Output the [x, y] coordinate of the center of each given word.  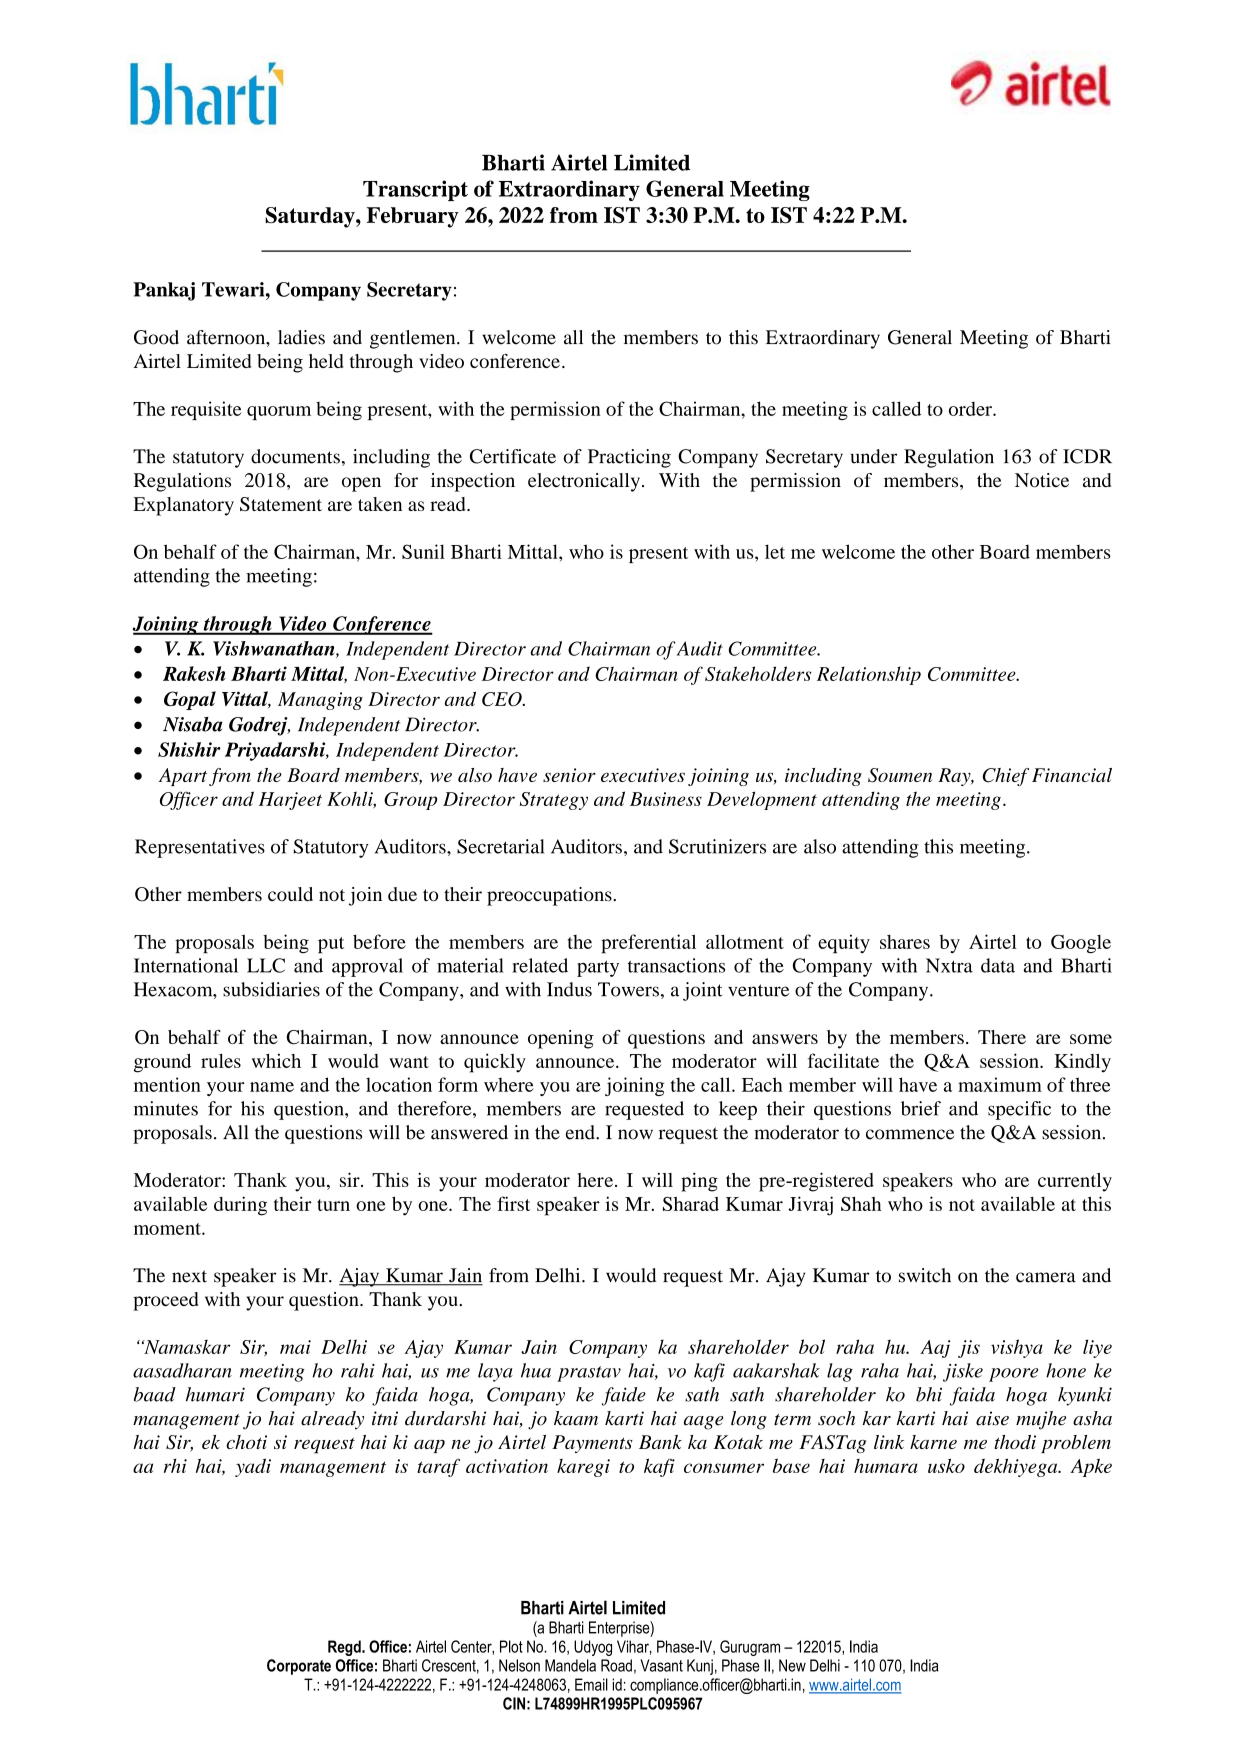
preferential [648, 943]
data [998, 965]
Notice [1042, 480]
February [413, 217]
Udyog [593, 1648]
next [189, 1276]
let [775, 551]
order [971, 409]
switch [925, 1275]
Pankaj [164, 291]
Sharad [691, 1204]
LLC [266, 965]
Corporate [299, 1667]
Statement [281, 504]
